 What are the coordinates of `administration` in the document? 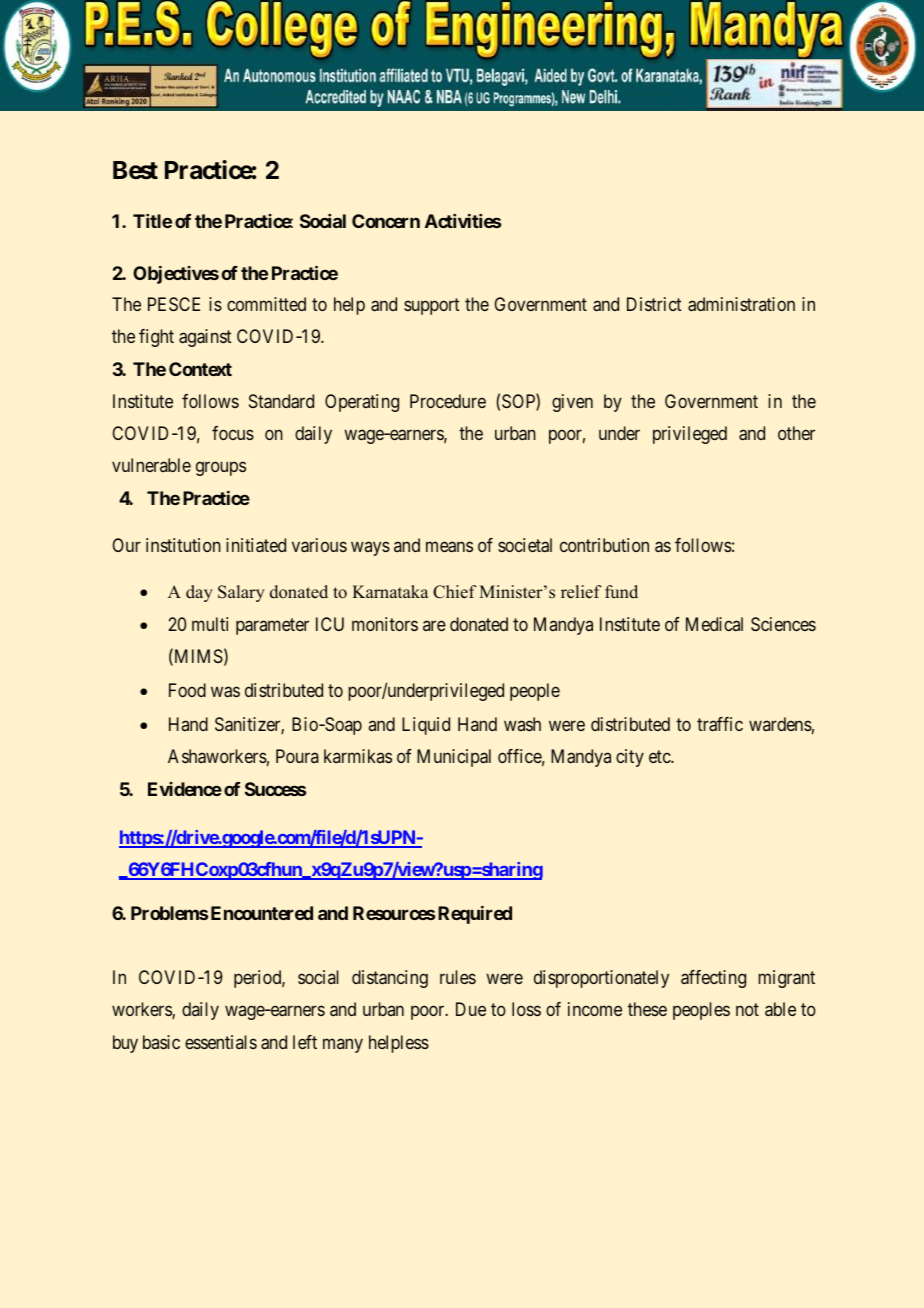 It's located at (741, 304).
